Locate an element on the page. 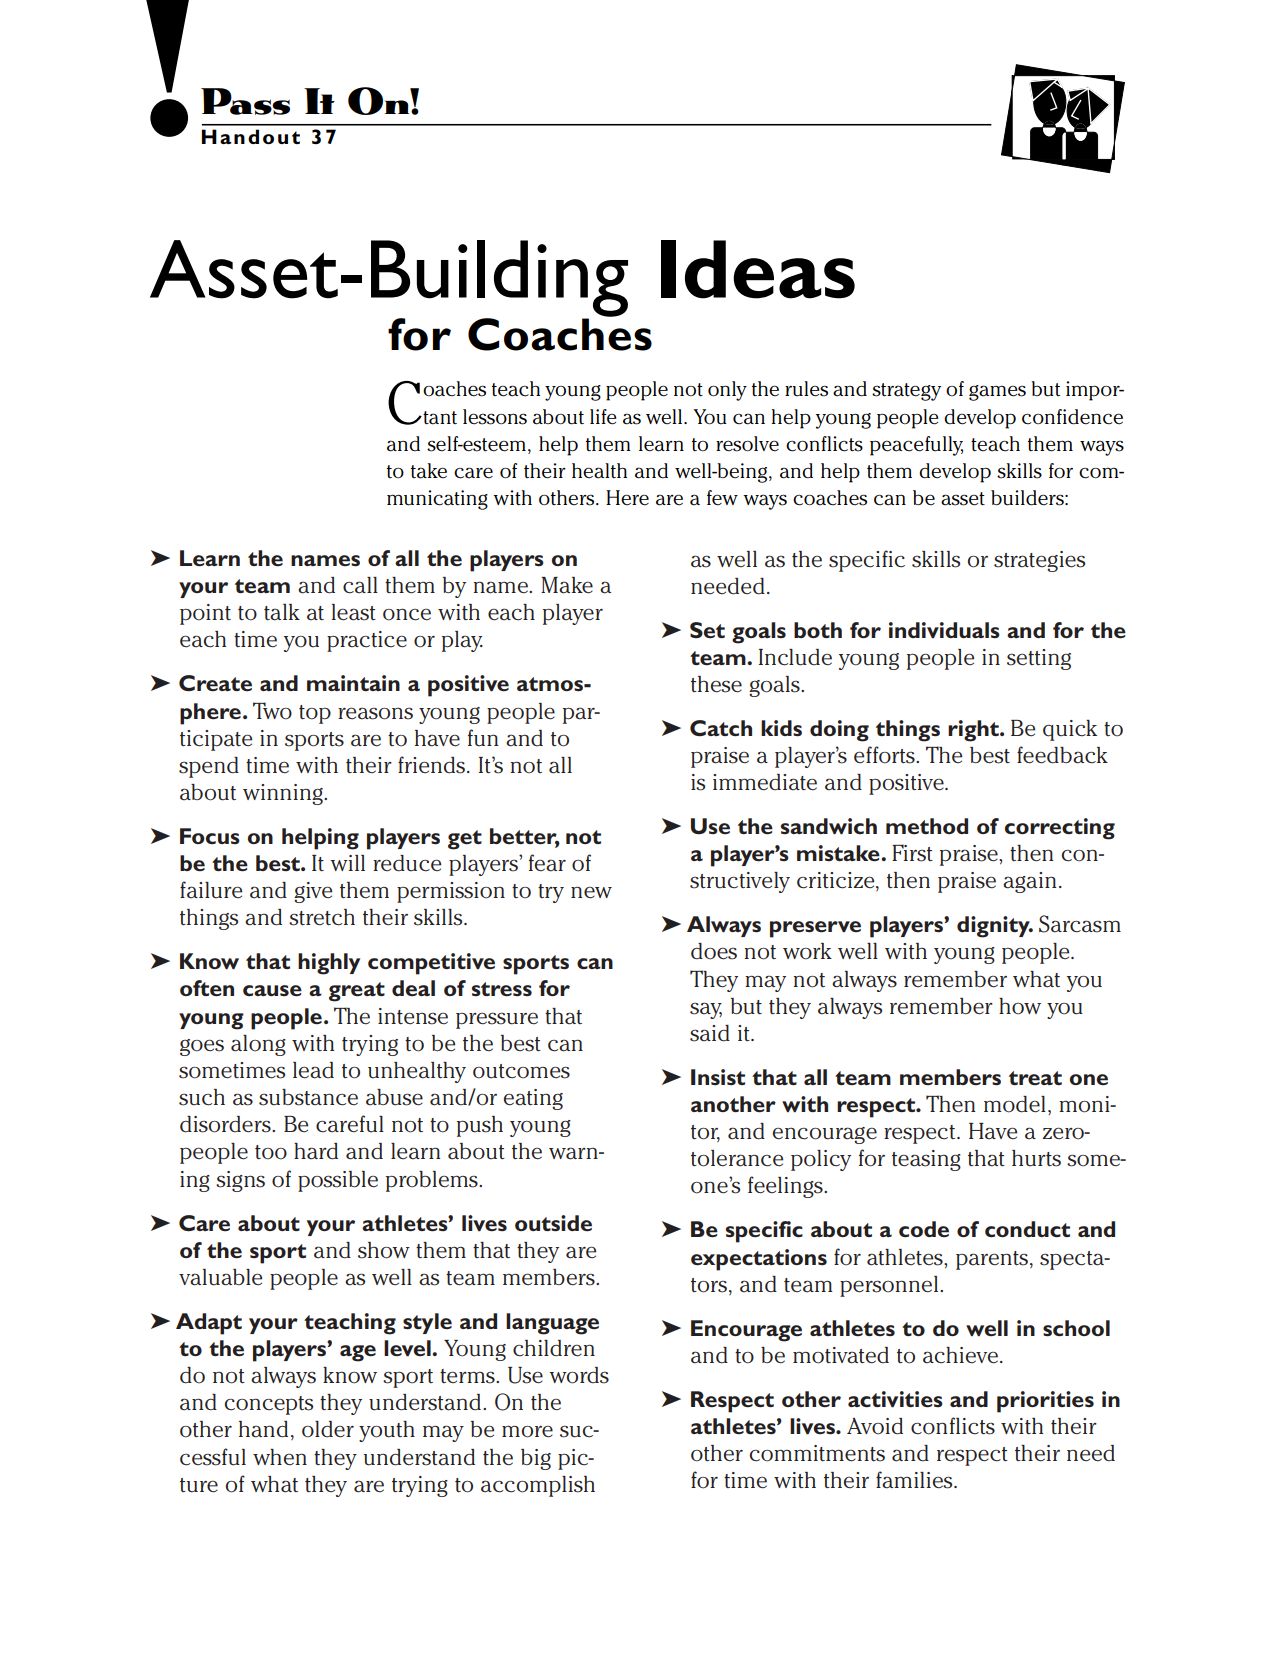  possible is located at coordinates (338, 1181).
